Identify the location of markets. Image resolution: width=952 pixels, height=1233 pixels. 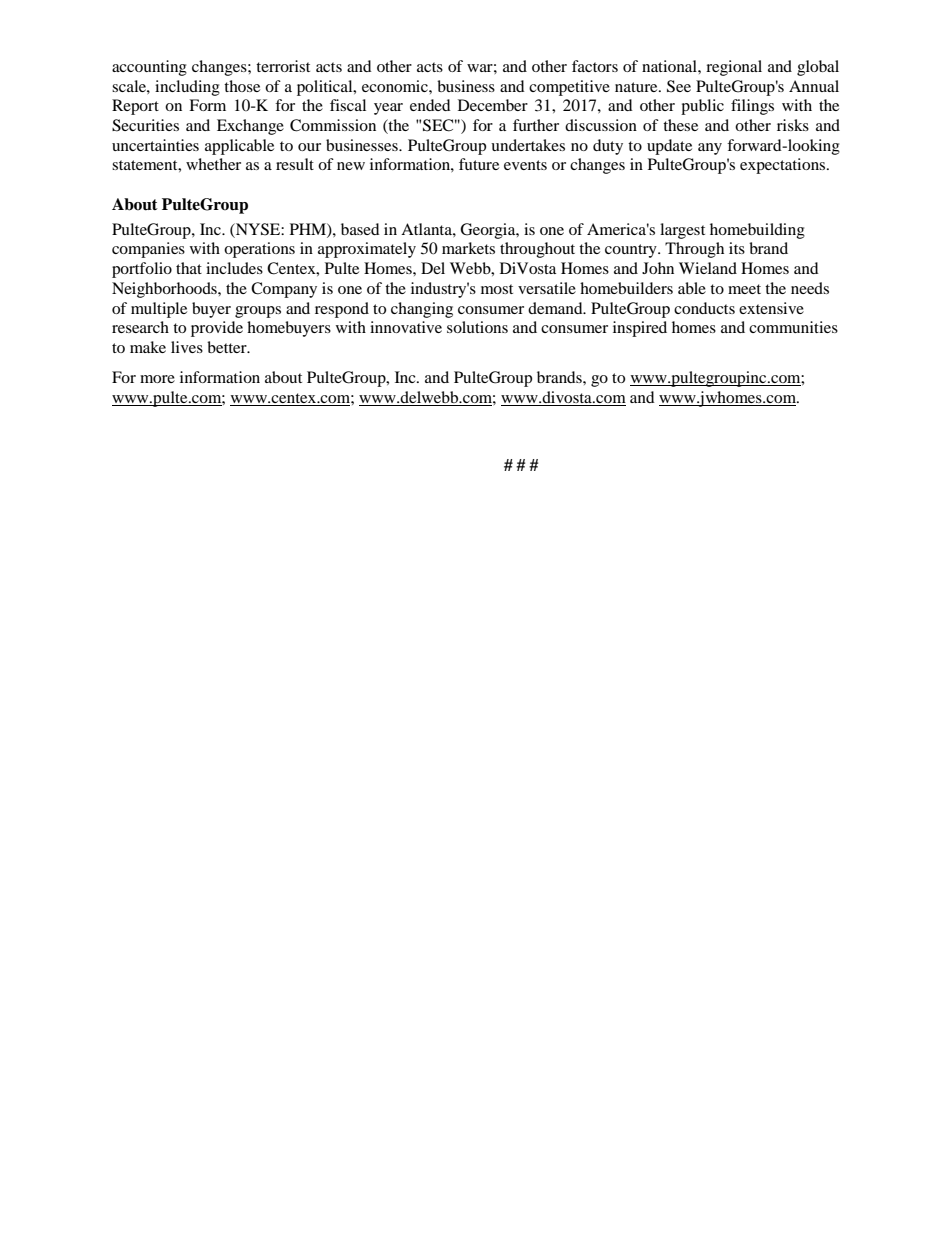
(468, 248).
